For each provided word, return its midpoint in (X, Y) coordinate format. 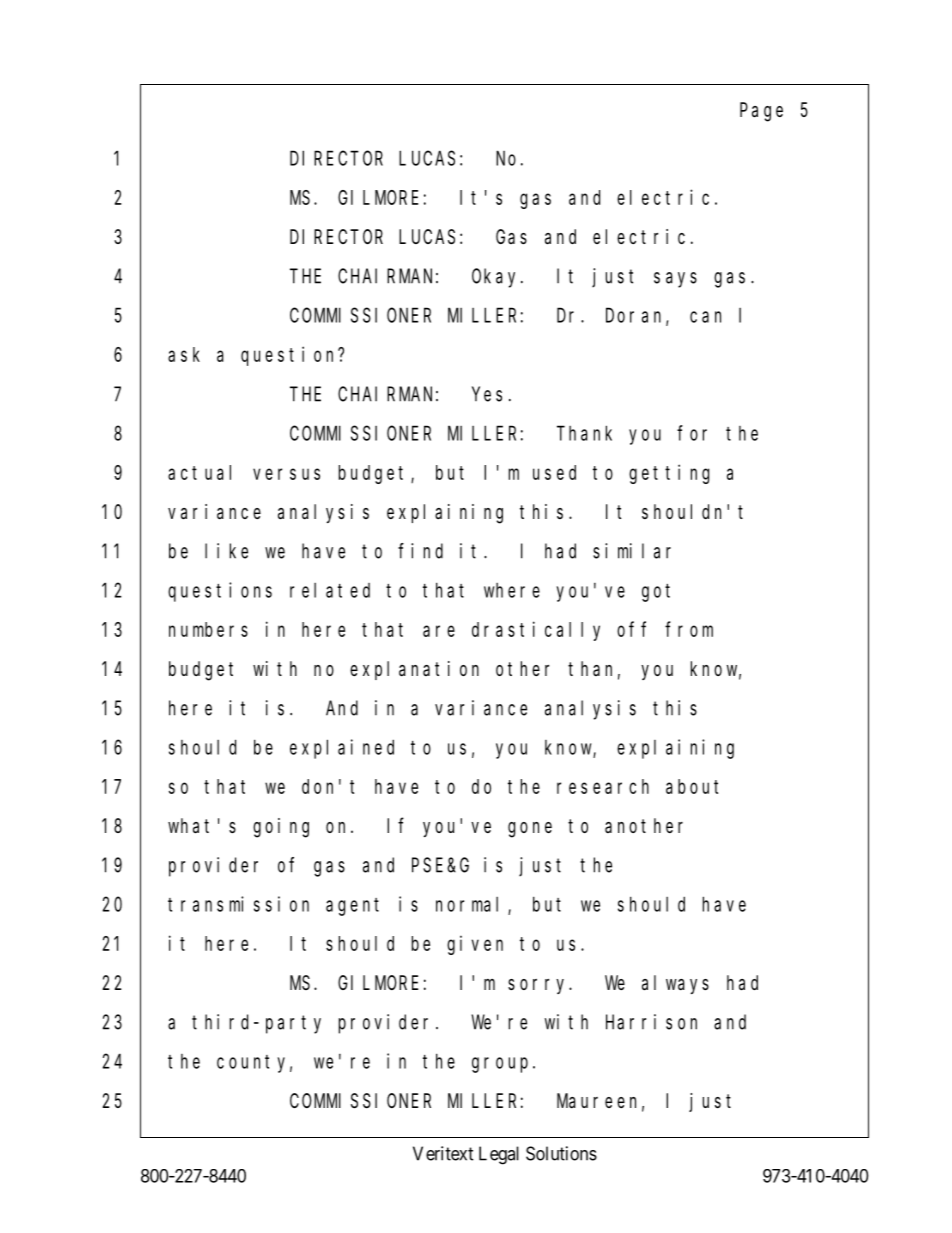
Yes (487, 394)
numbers (208, 629)
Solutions (561, 1153)
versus (286, 474)
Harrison (651, 1022)
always (675, 984)
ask (184, 354)
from (689, 629)
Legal (499, 1155)
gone (530, 830)
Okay (497, 278)
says (675, 280)
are (439, 631)
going (281, 828)
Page (761, 112)
